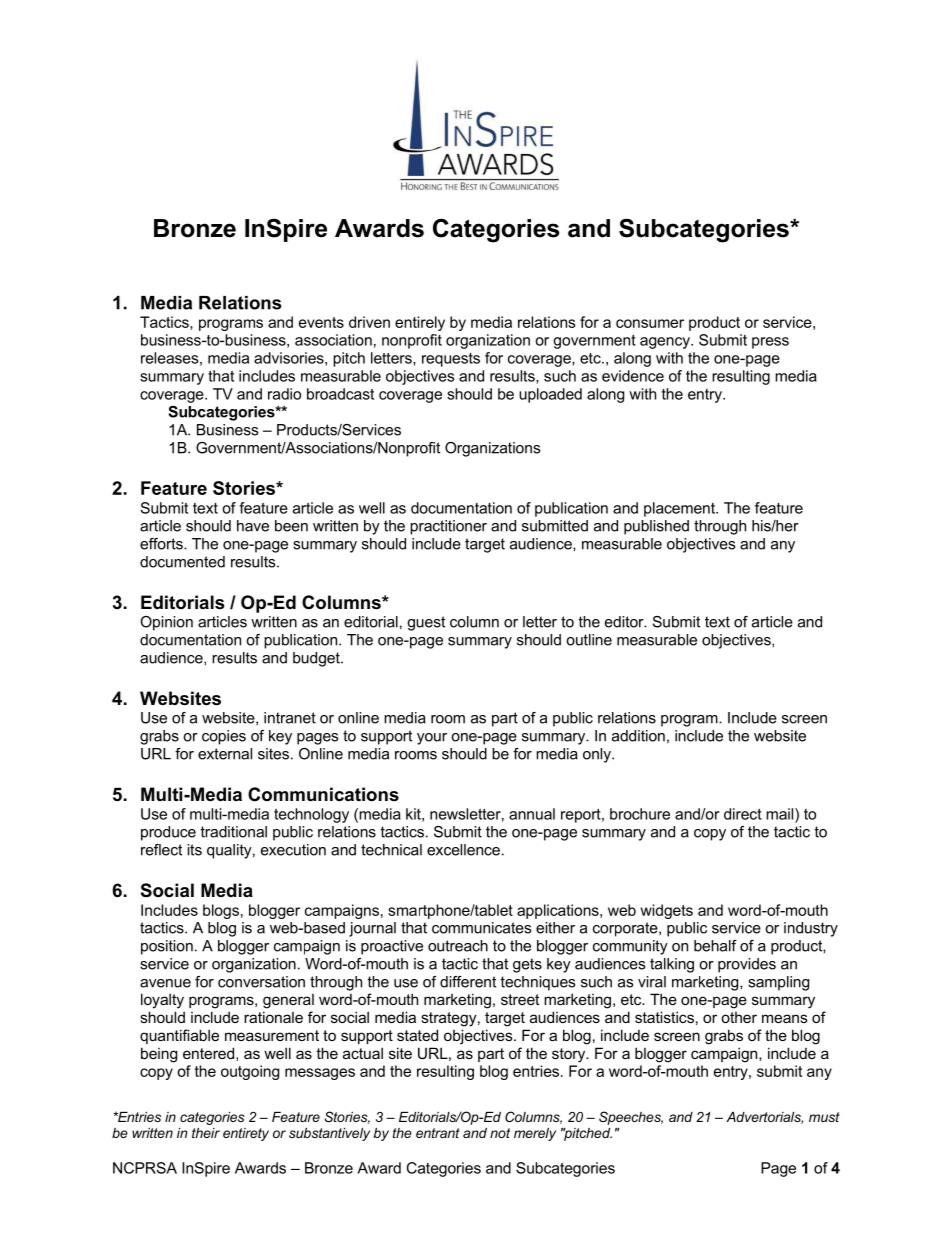 The width and height of the page is (952, 1233). I want to click on addition, so click(638, 736).
